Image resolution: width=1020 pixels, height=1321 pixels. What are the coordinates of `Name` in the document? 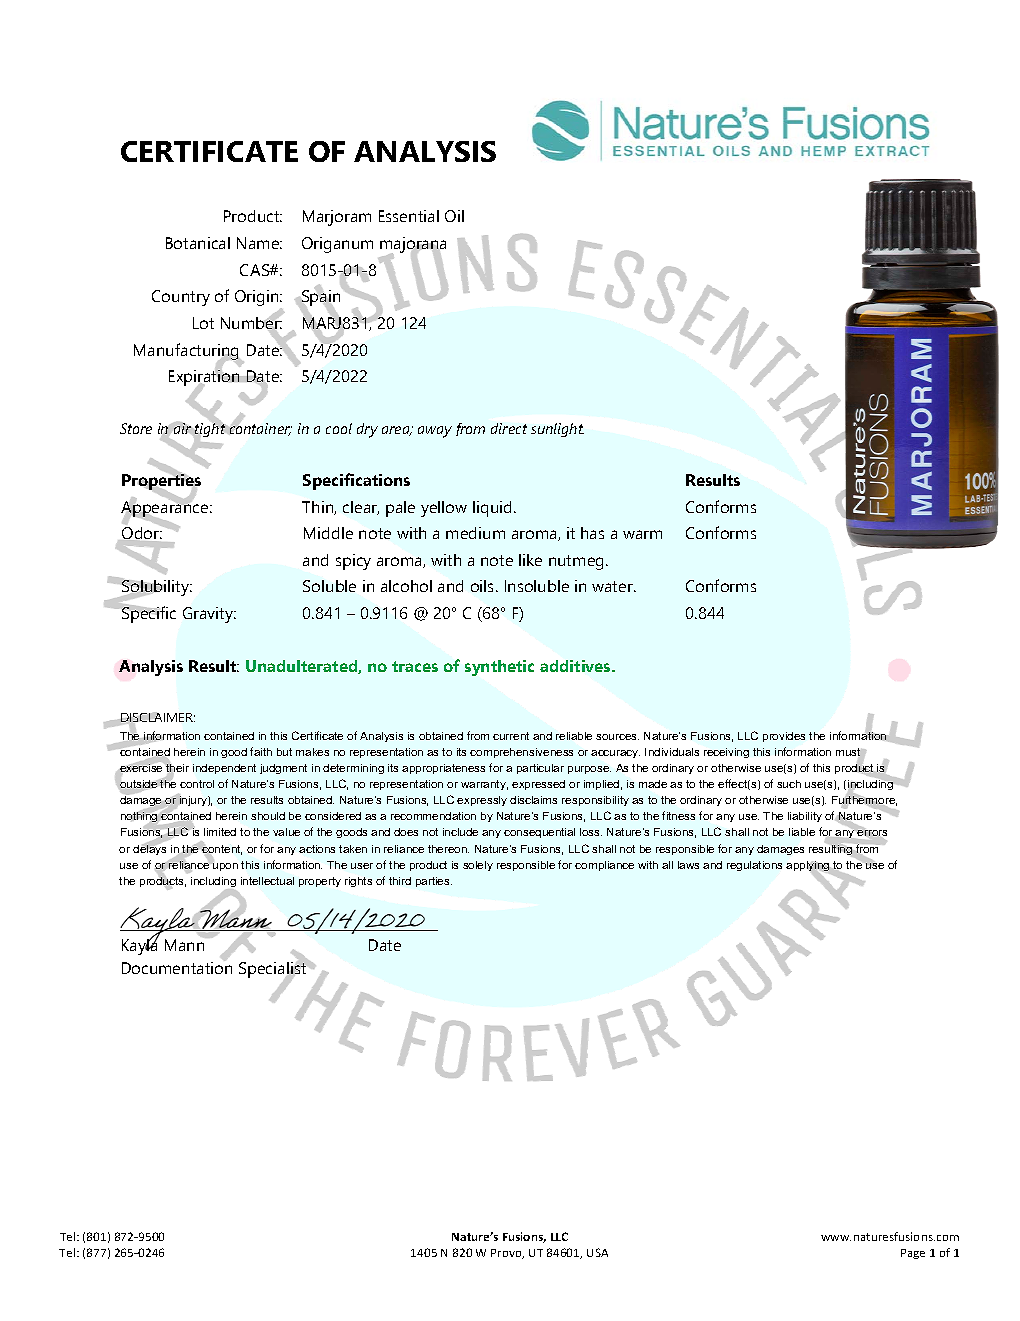 It's located at (259, 243).
